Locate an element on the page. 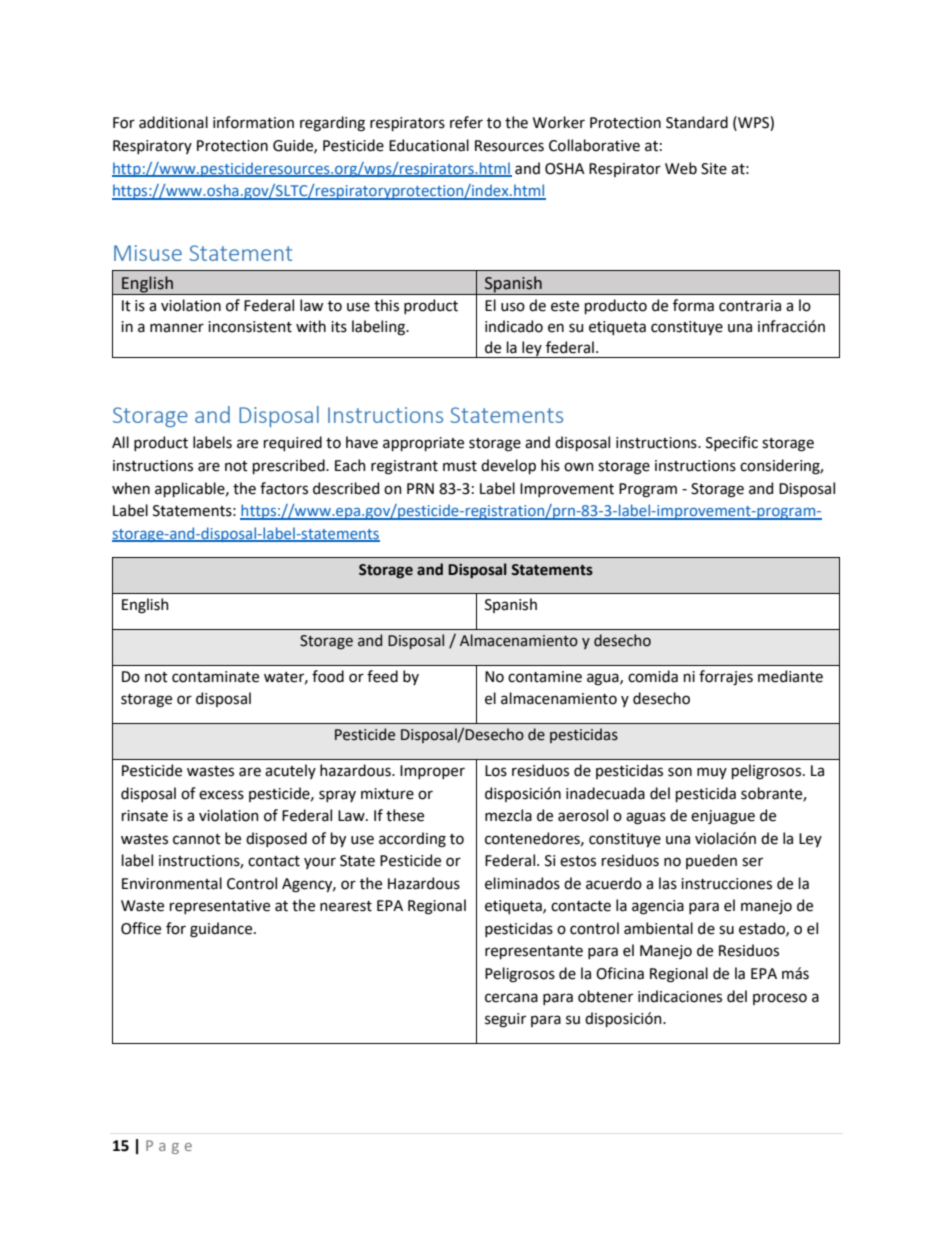  pueden is located at coordinates (711, 861).
